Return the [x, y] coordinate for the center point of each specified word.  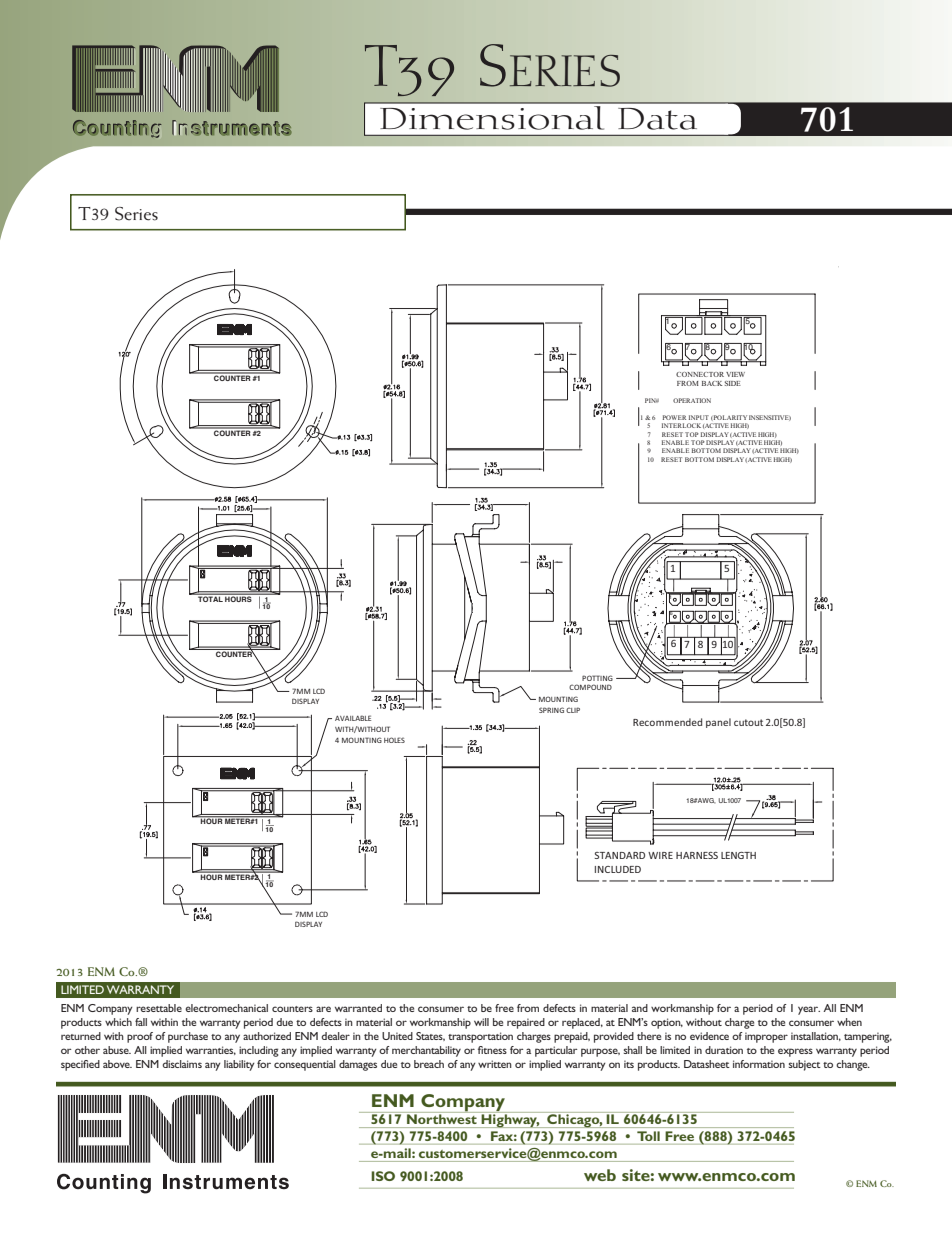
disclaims [182, 1064]
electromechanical [226, 1008]
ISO [383, 1176]
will [481, 1022]
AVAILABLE [353, 718]
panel [718, 723]
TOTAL [210, 598]
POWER [674, 417]
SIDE [733, 383]
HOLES [394, 740]
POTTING [597, 678]
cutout [748, 722]
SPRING [551, 710]
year [809, 1010]
